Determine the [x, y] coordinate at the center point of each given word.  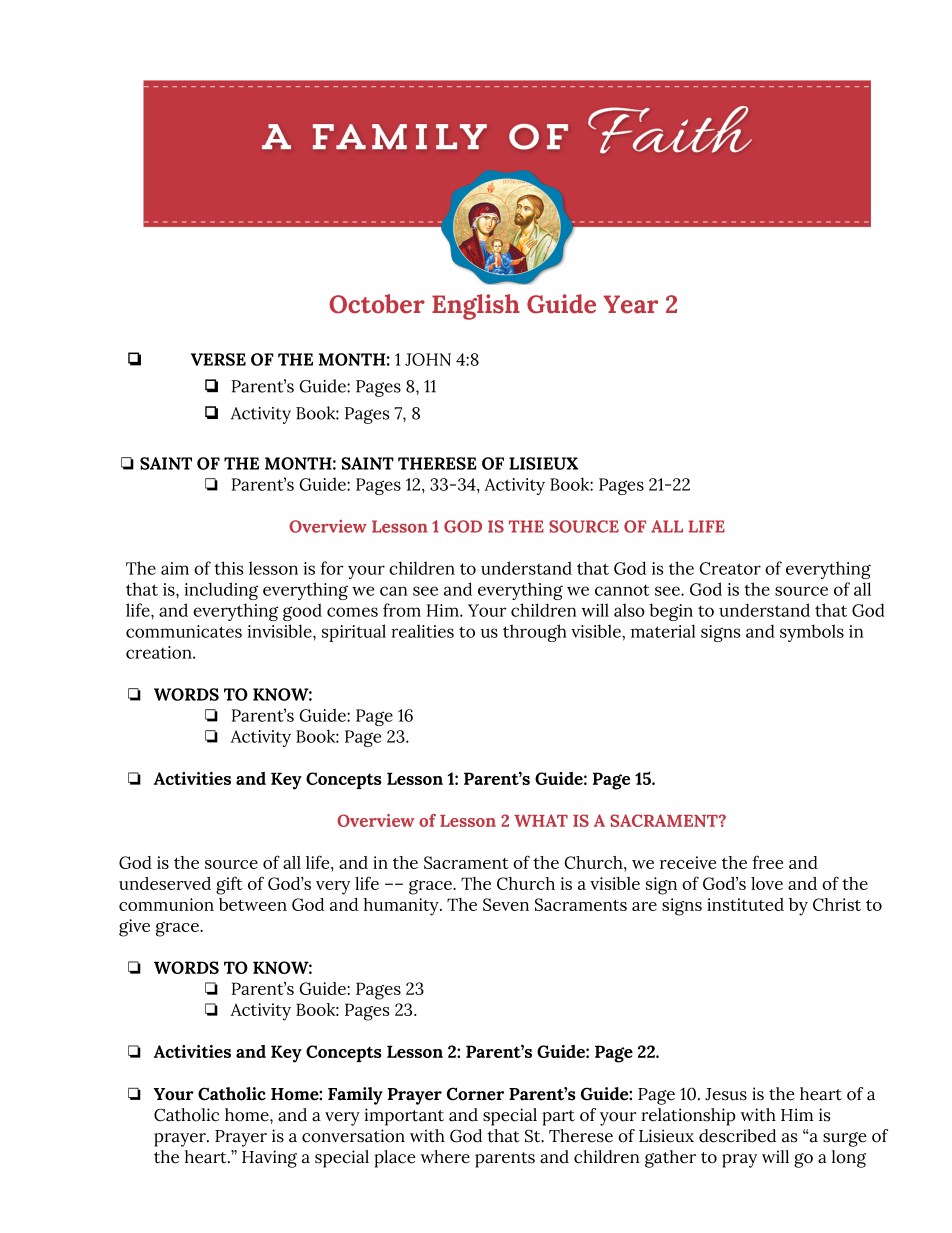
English [476, 307]
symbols [812, 633]
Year [630, 304]
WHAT [541, 820]
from [402, 610]
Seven [506, 904]
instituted [745, 904]
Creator [730, 568]
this [228, 568]
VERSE [218, 359]
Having [269, 1159]
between [253, 904]
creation [160, 652]
